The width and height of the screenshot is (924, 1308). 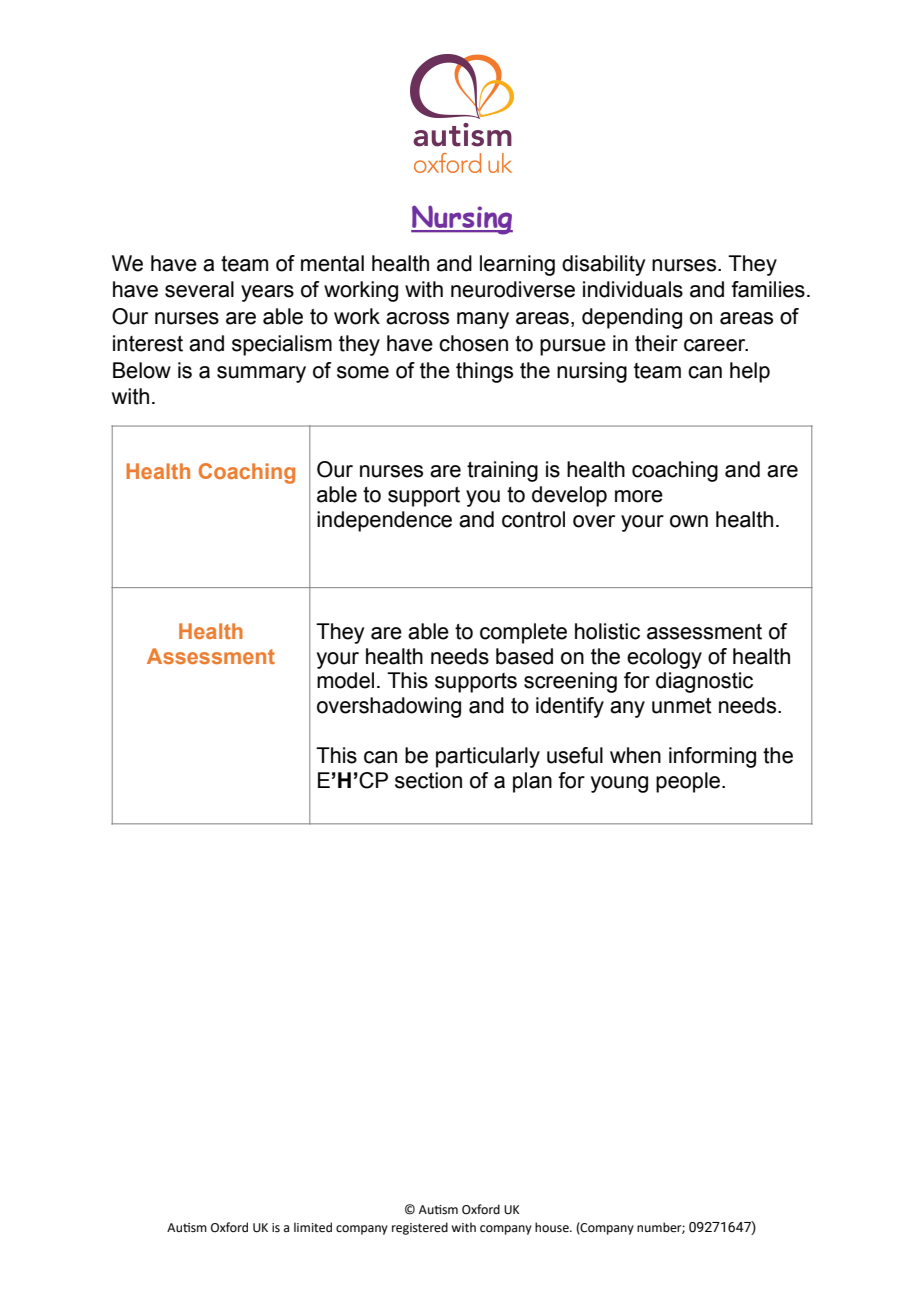 I want to click on limited, so click(x=313, y=1227).
